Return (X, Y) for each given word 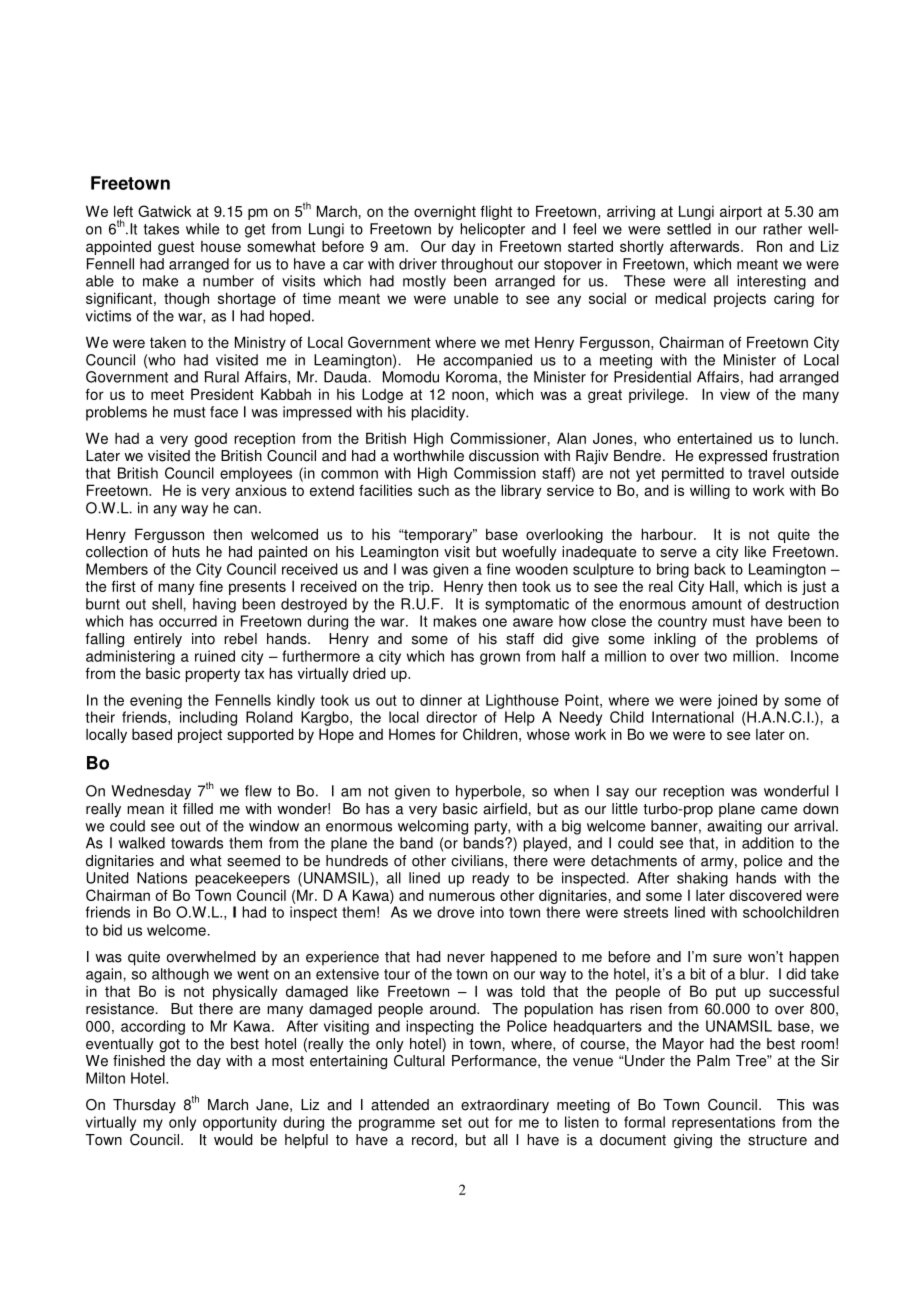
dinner (441, 700)
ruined (215, 656)
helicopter (492, 230)
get (255, 231)
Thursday (144, 1106)
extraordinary (505, 1106)
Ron (769, 246)
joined (737, 701)
